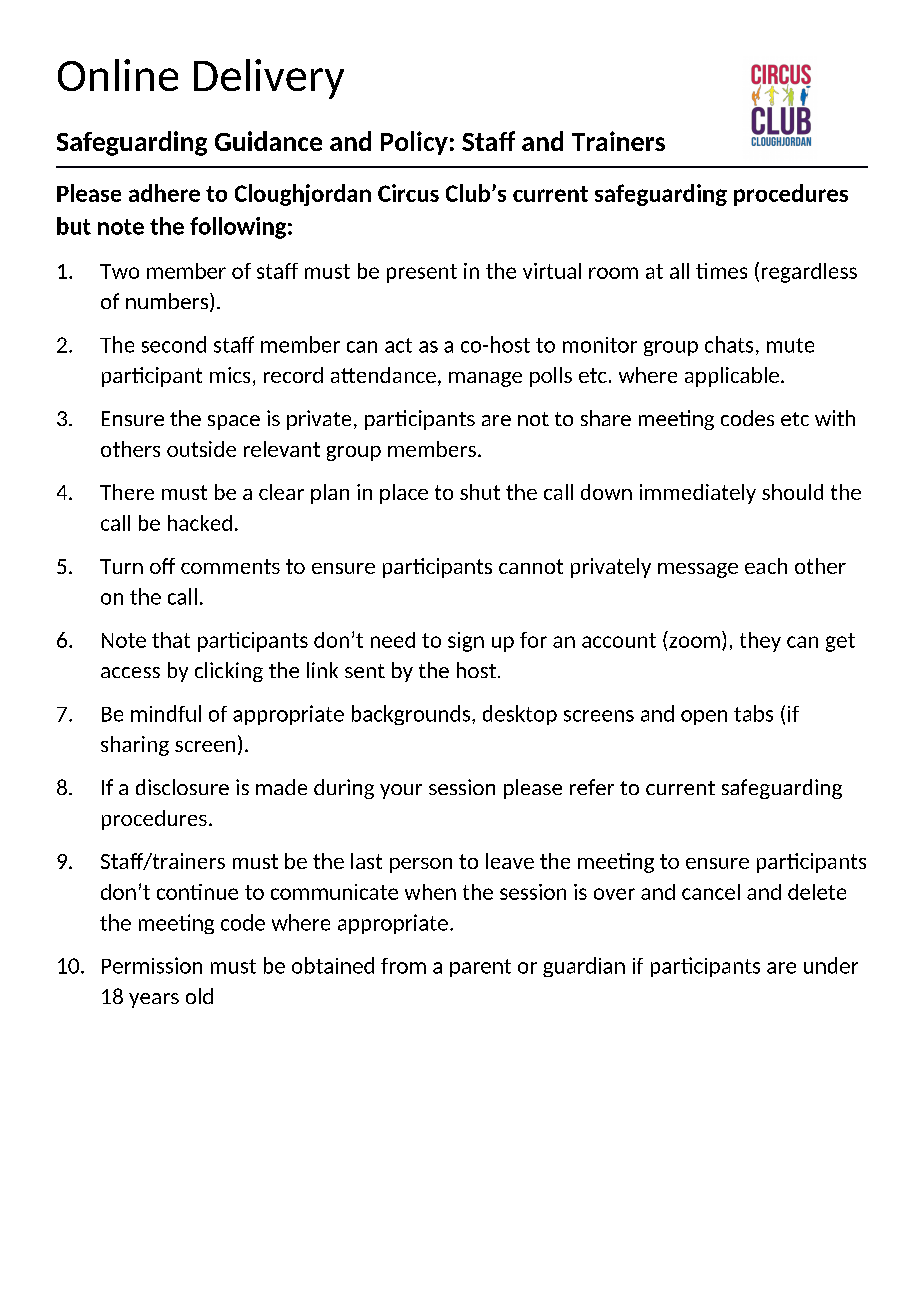 The image size is (924, 1308). What do you see at coordinates (118, 75) in the screenshot?
I see `Online` at bounding box center [118, 75].
